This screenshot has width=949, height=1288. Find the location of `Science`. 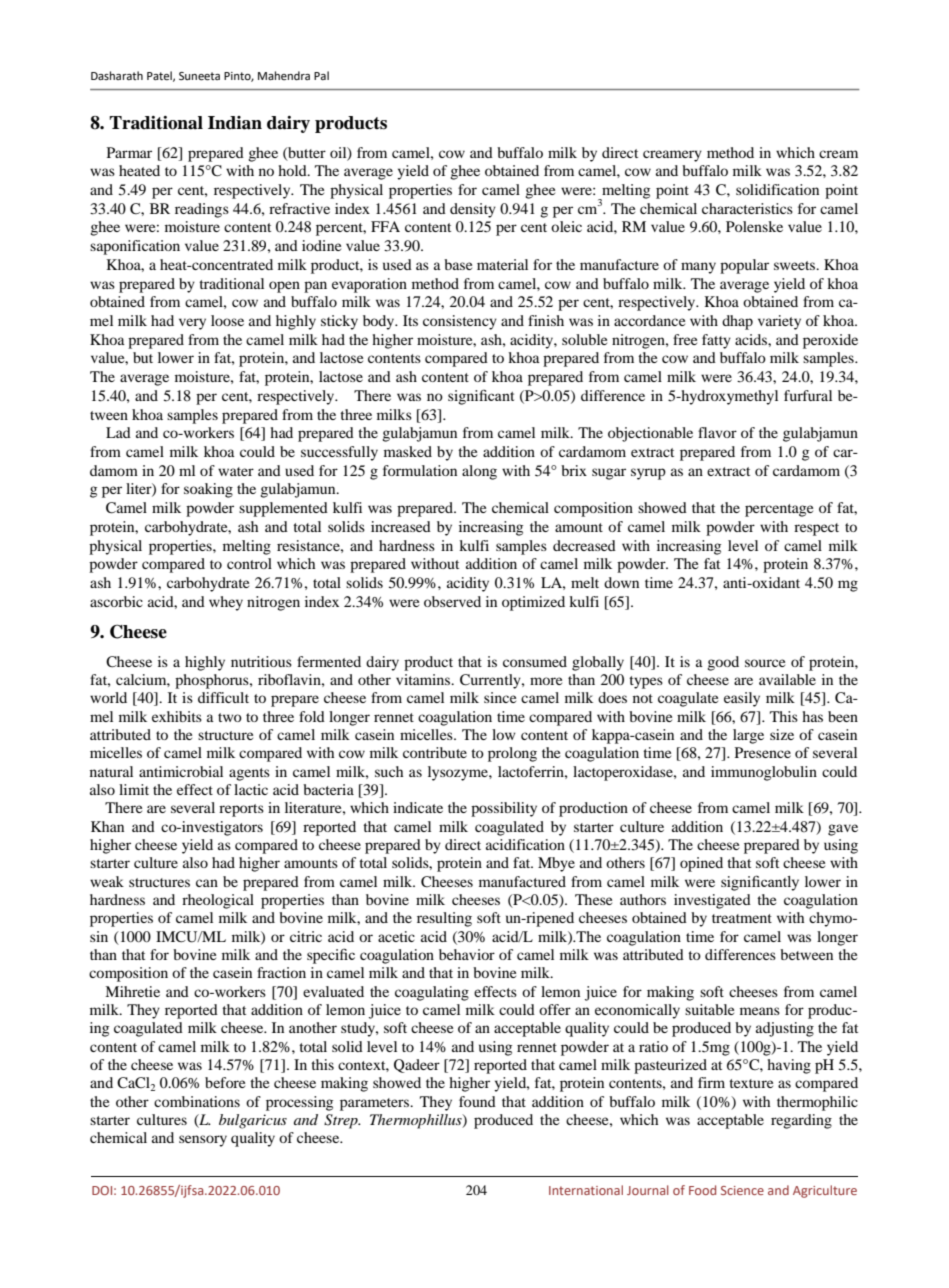

Science is located at coordinates (742, 1190).
